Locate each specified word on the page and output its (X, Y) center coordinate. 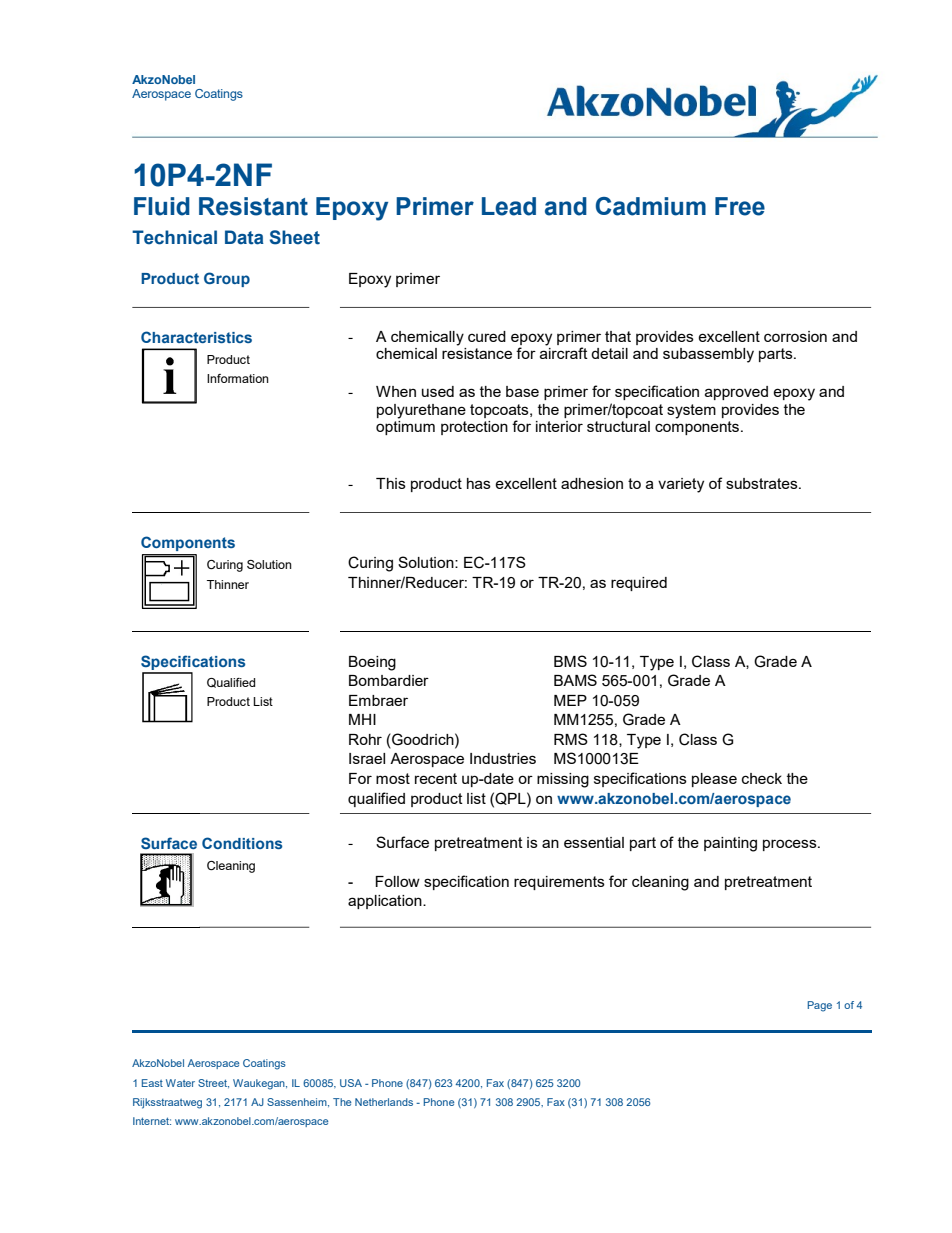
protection (474, 428)
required (639, 584)
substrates (763, 483)
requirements (559, 883)
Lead (509, 206)
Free (740, 206)
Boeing (372, 663)
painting (730, 844)
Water (180, 1083)
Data (244, 237)
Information (238, 378)
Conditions (242, 843)
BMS (570, 661)
